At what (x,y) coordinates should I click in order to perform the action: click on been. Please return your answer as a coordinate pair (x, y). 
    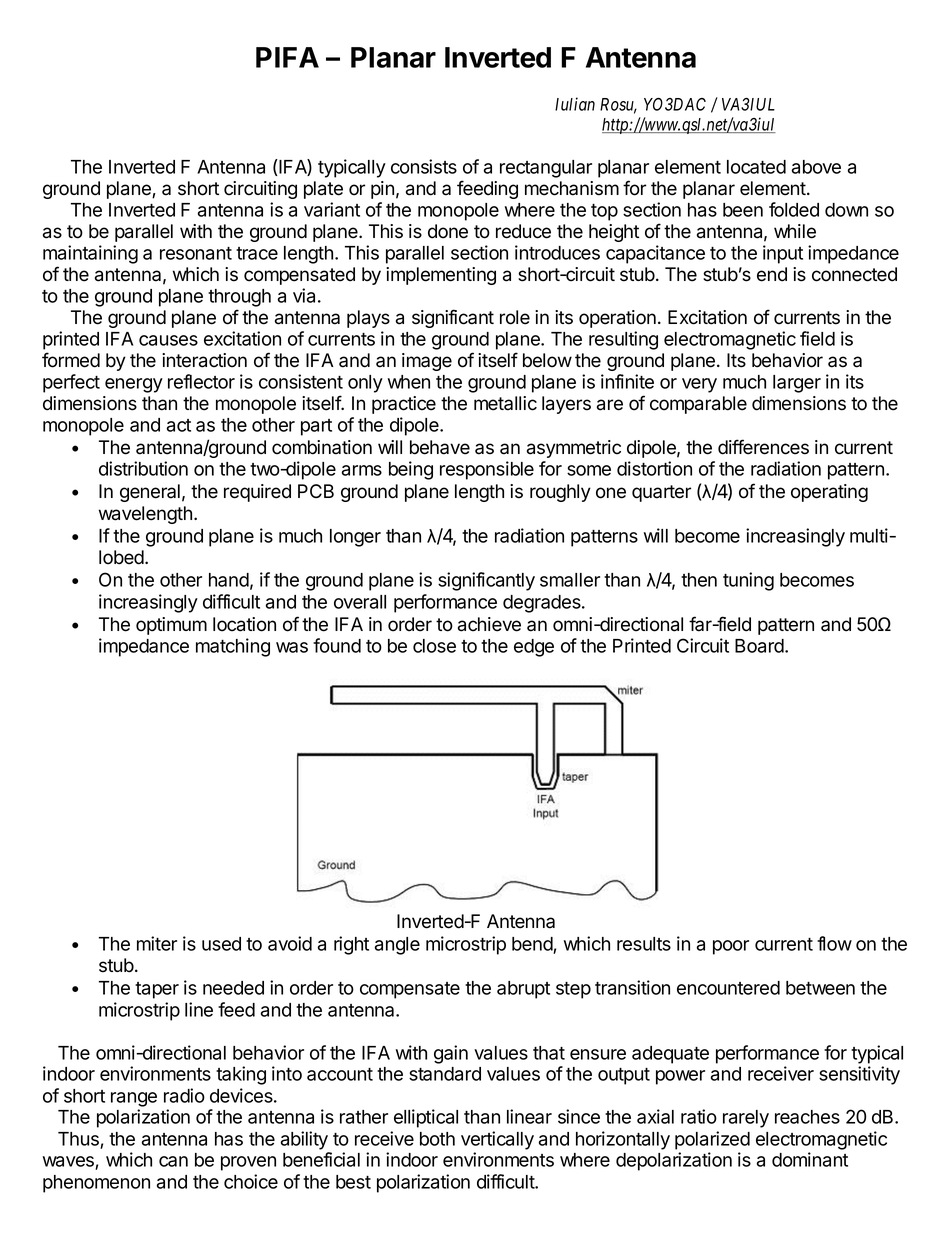
    Looking at the image, I should click on (743, 210).
